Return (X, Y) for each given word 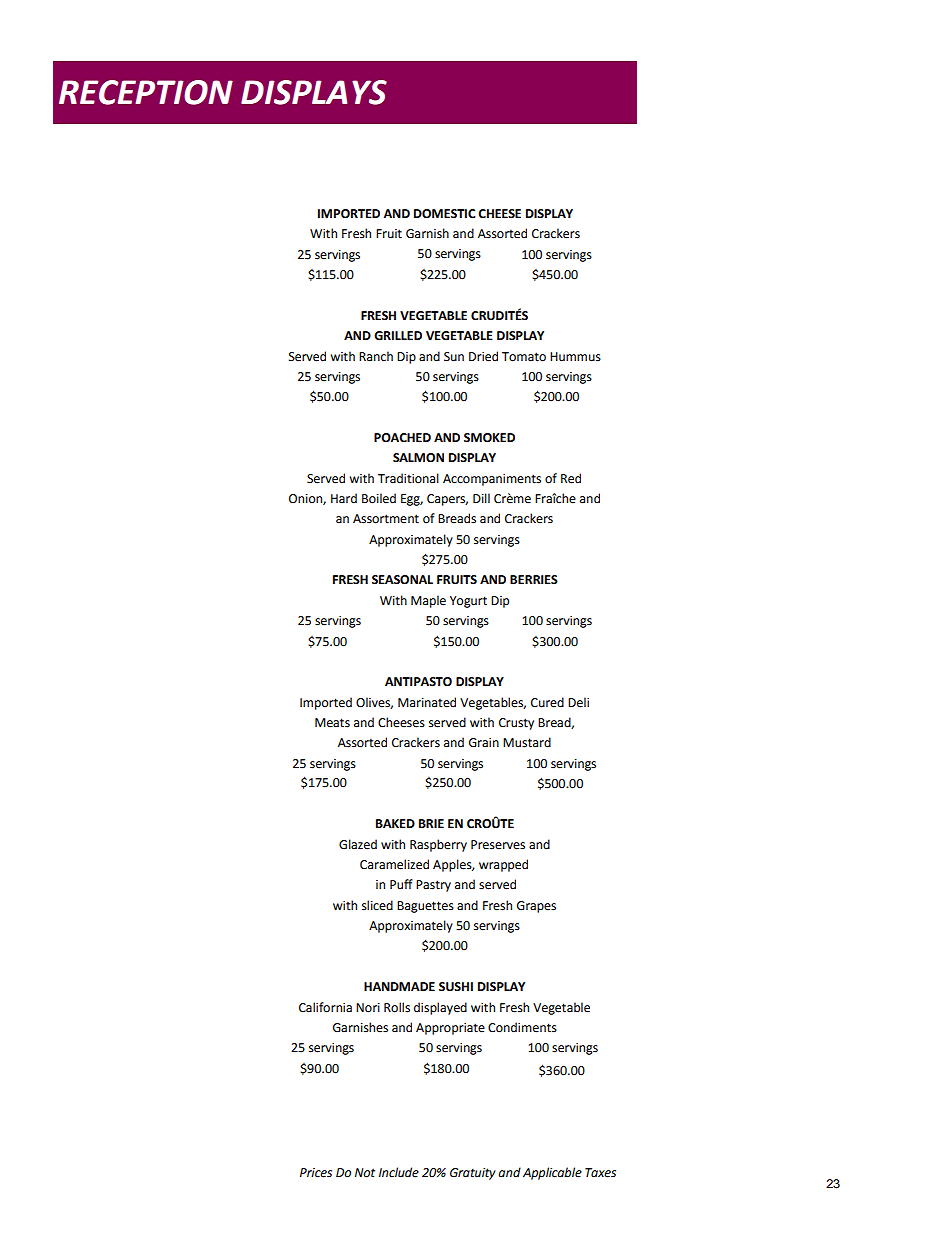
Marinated (427, 702)
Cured (547, 702)
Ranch (376, 356)
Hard (344, 498)
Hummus (575, 357)
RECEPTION (146, 92)
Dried (483, 356)
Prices (316, 1173)
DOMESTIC (444, 214)
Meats (332, 723)
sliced (377, 905)
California (325, 1007)
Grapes (536, 907)
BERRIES (534, 580)
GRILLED (398, 336)
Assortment (386, 519)
